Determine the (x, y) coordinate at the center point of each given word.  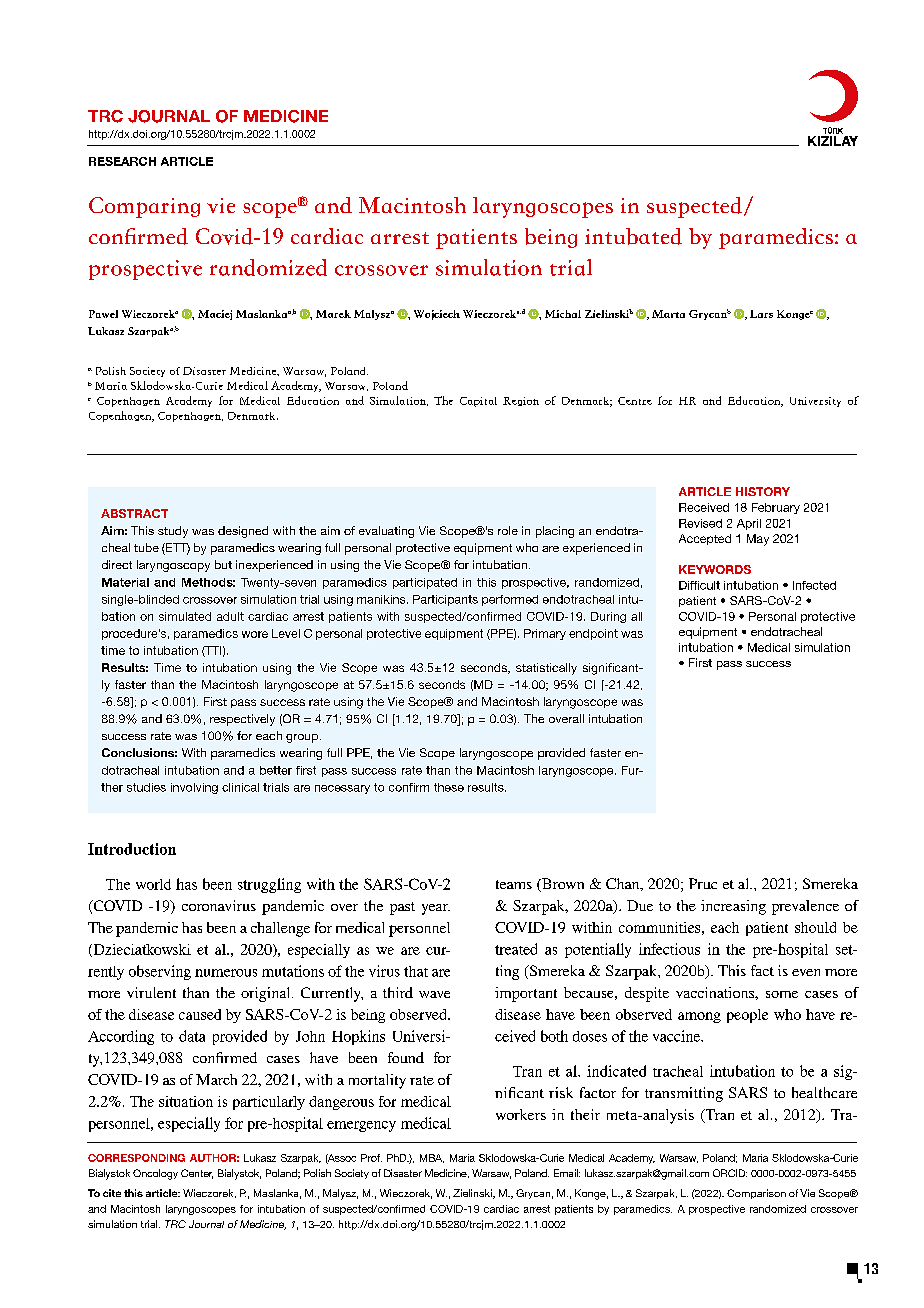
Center (197, 1174)
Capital (478, 402)
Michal (563, 314)
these (449, 787)
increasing (733, 907)
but (223, 564)
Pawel (103, 314)
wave (434, 994)
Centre (635, 401)
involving (194, 788)
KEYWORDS (715, 569)
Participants (445, 600)
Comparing (144, 207)
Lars (761, 314)
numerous (226, 973)
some (782, 994)
